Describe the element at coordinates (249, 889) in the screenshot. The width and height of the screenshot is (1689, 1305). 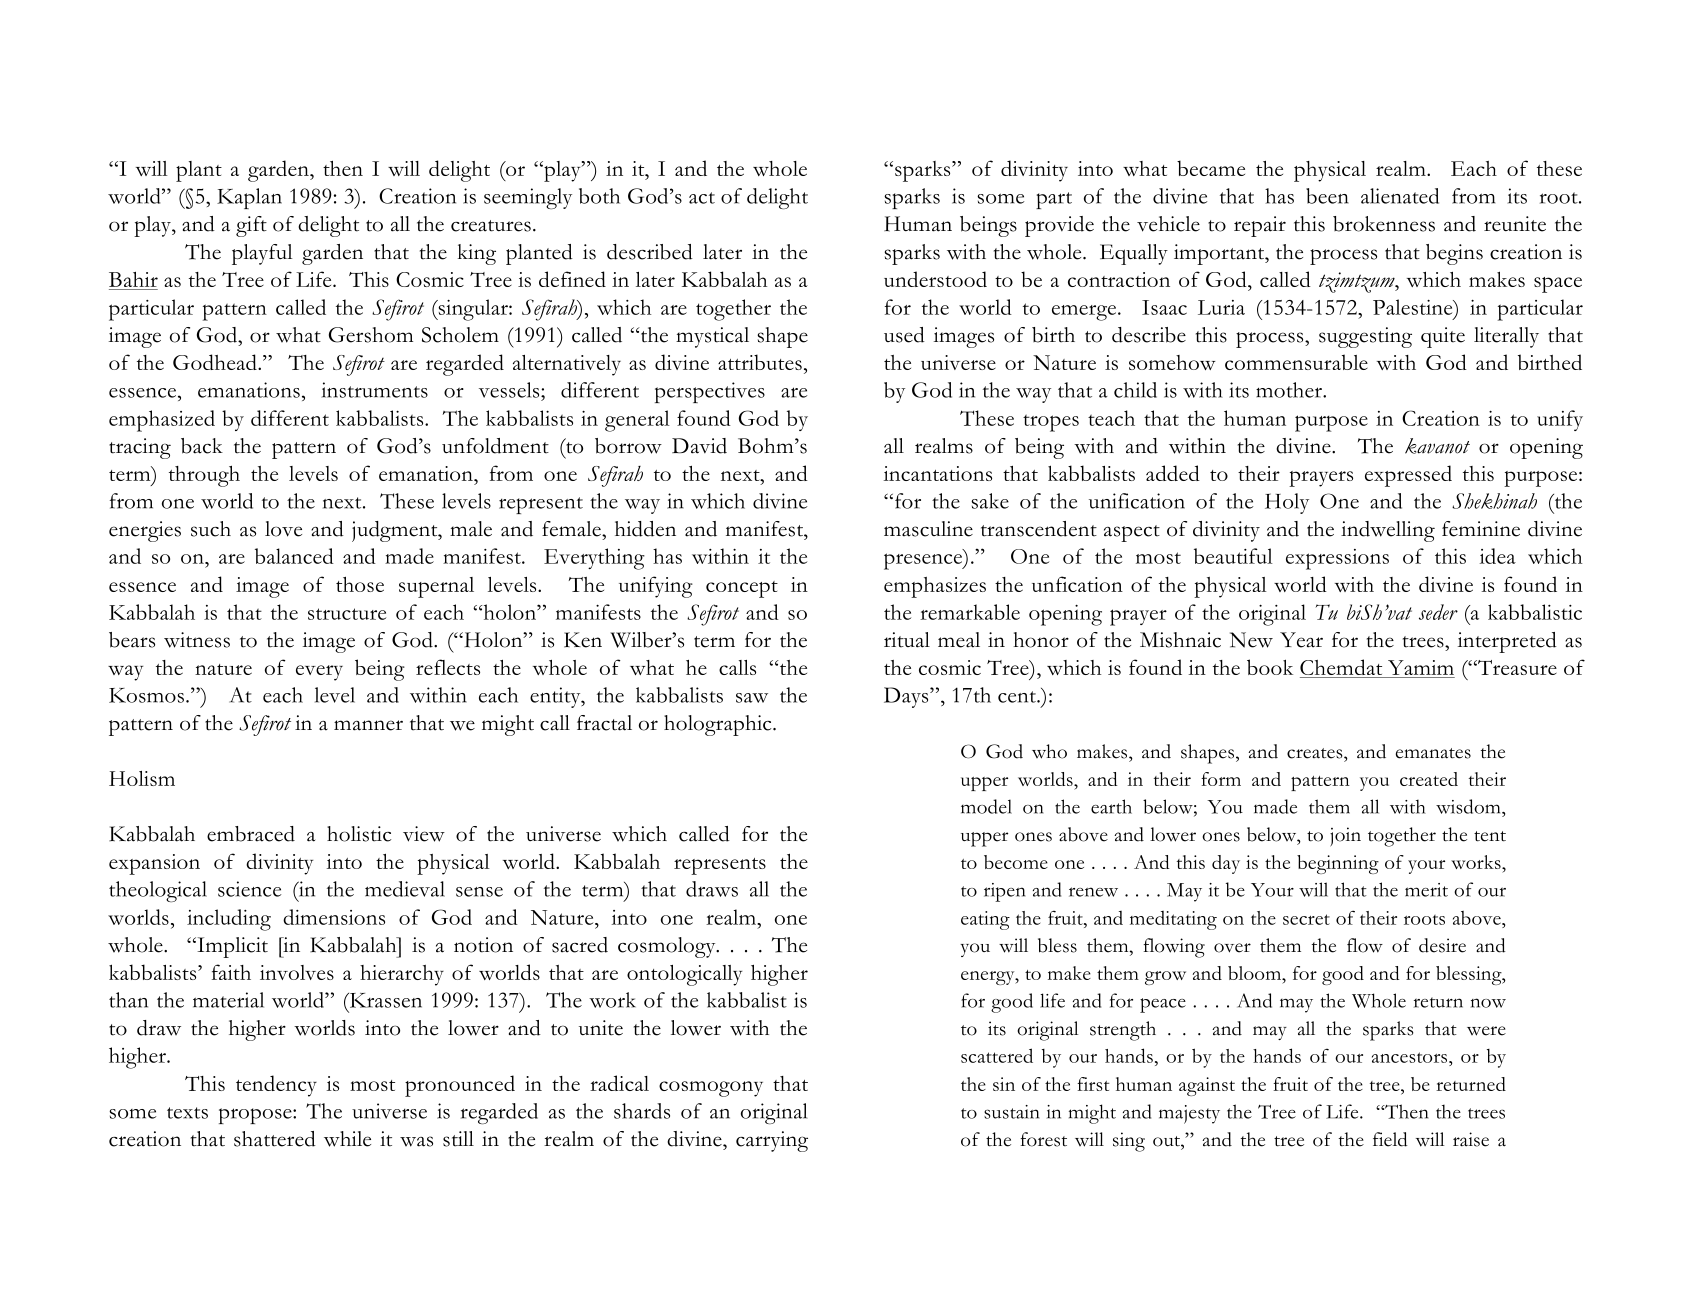
I see `science` at that location.
